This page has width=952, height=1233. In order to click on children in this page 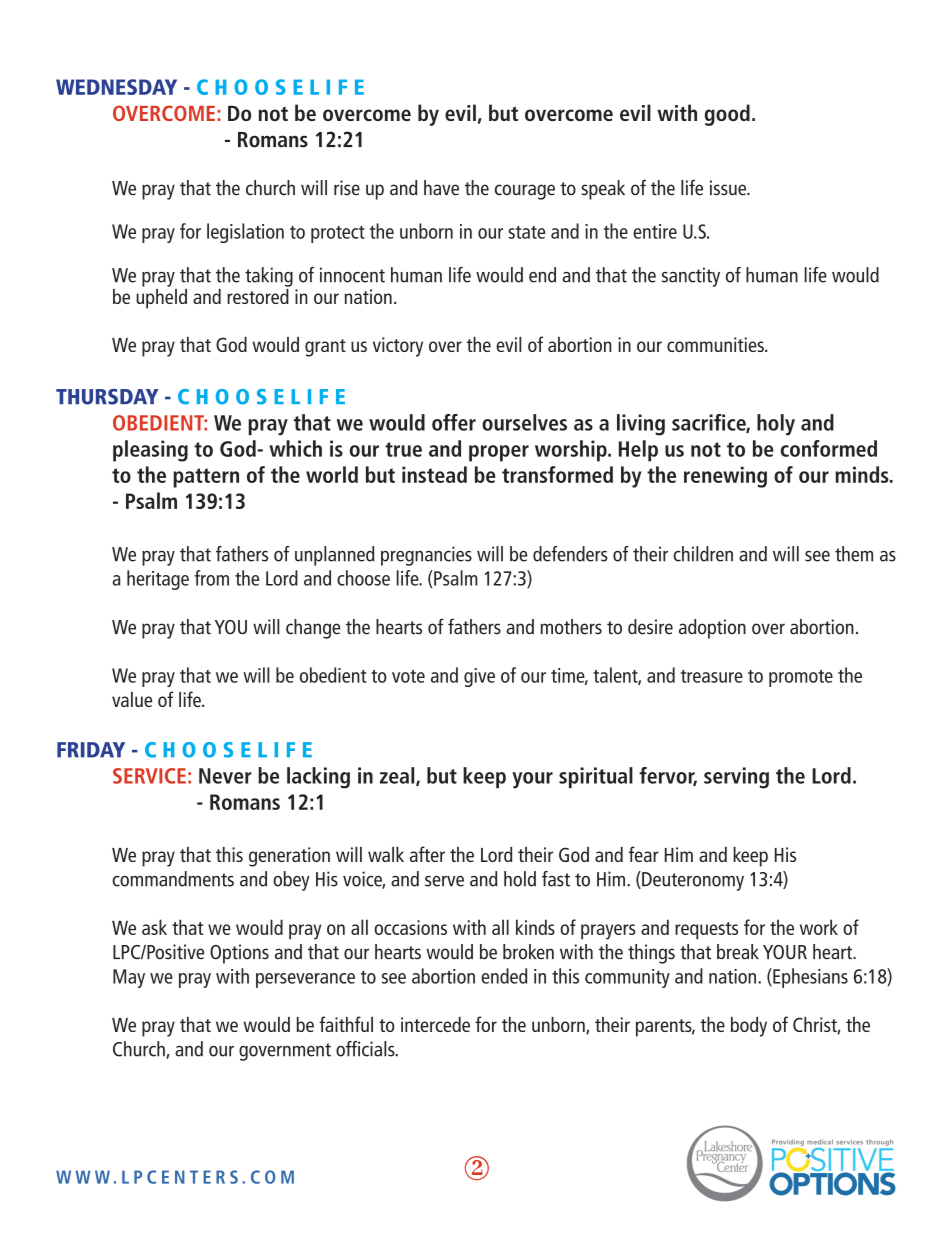, I will do `click(703, 554)`.
